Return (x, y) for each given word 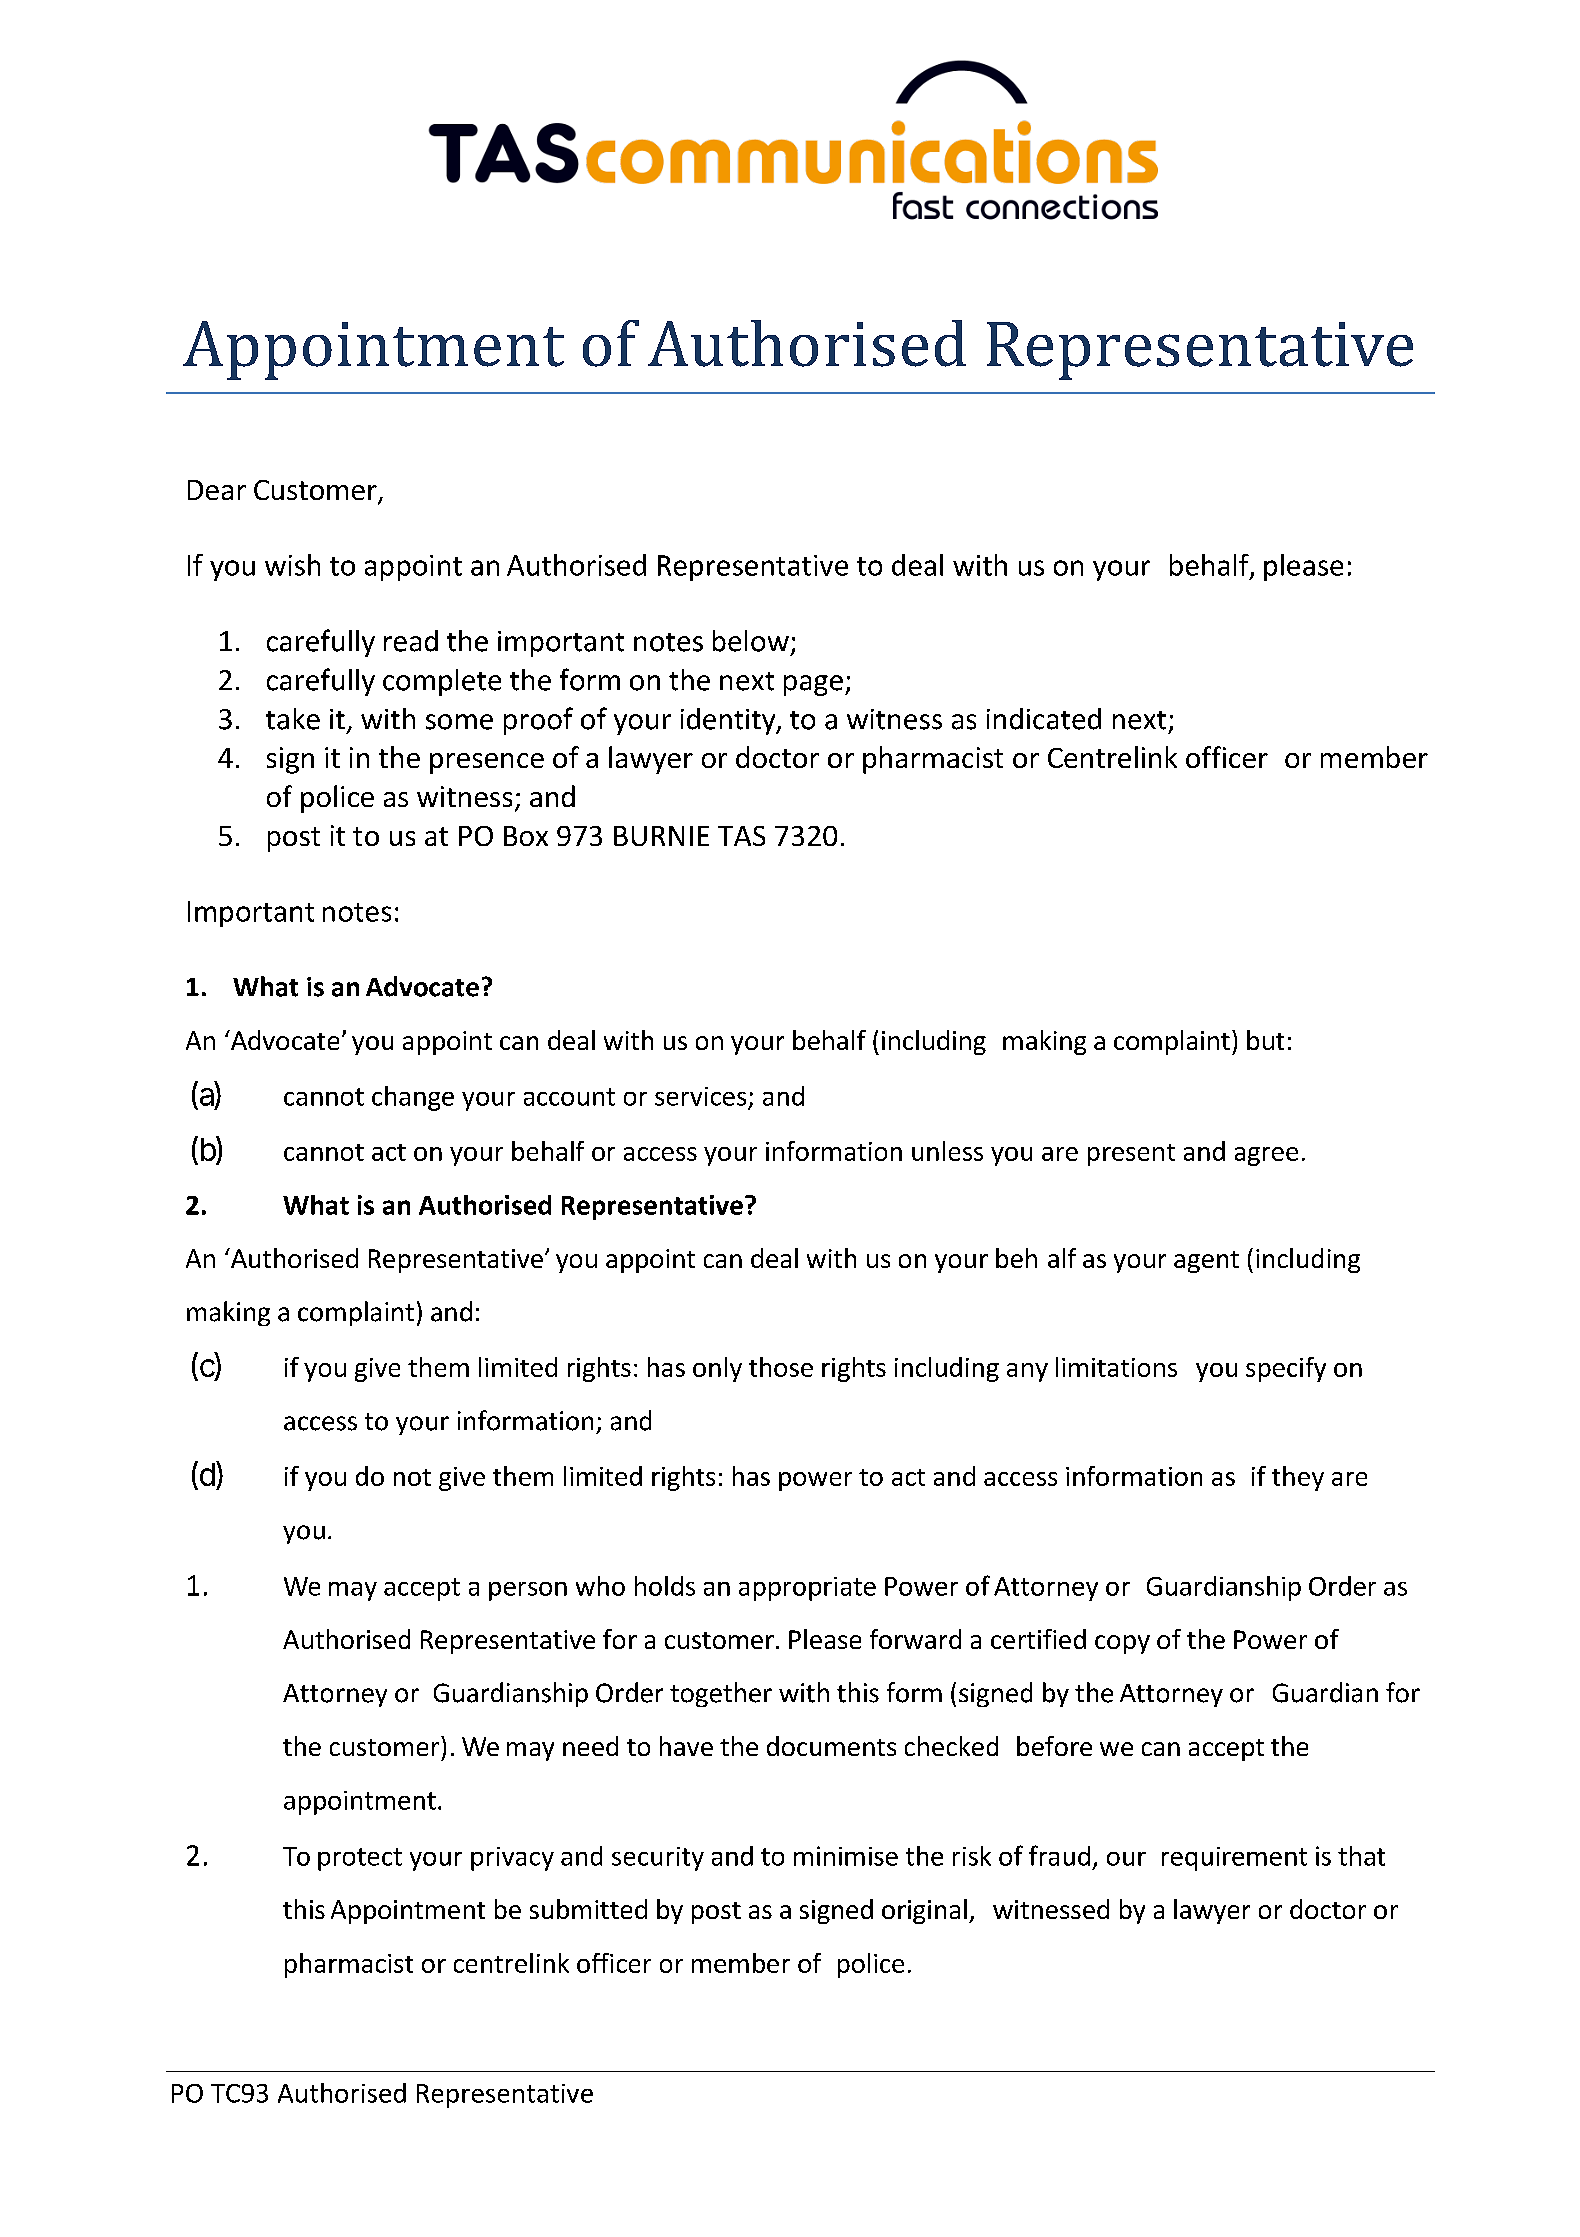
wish (292, 565)
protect (360, 1859)
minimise (846, 1856)
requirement (1234, 1859)
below (751, 641)
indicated (1044, 719)
